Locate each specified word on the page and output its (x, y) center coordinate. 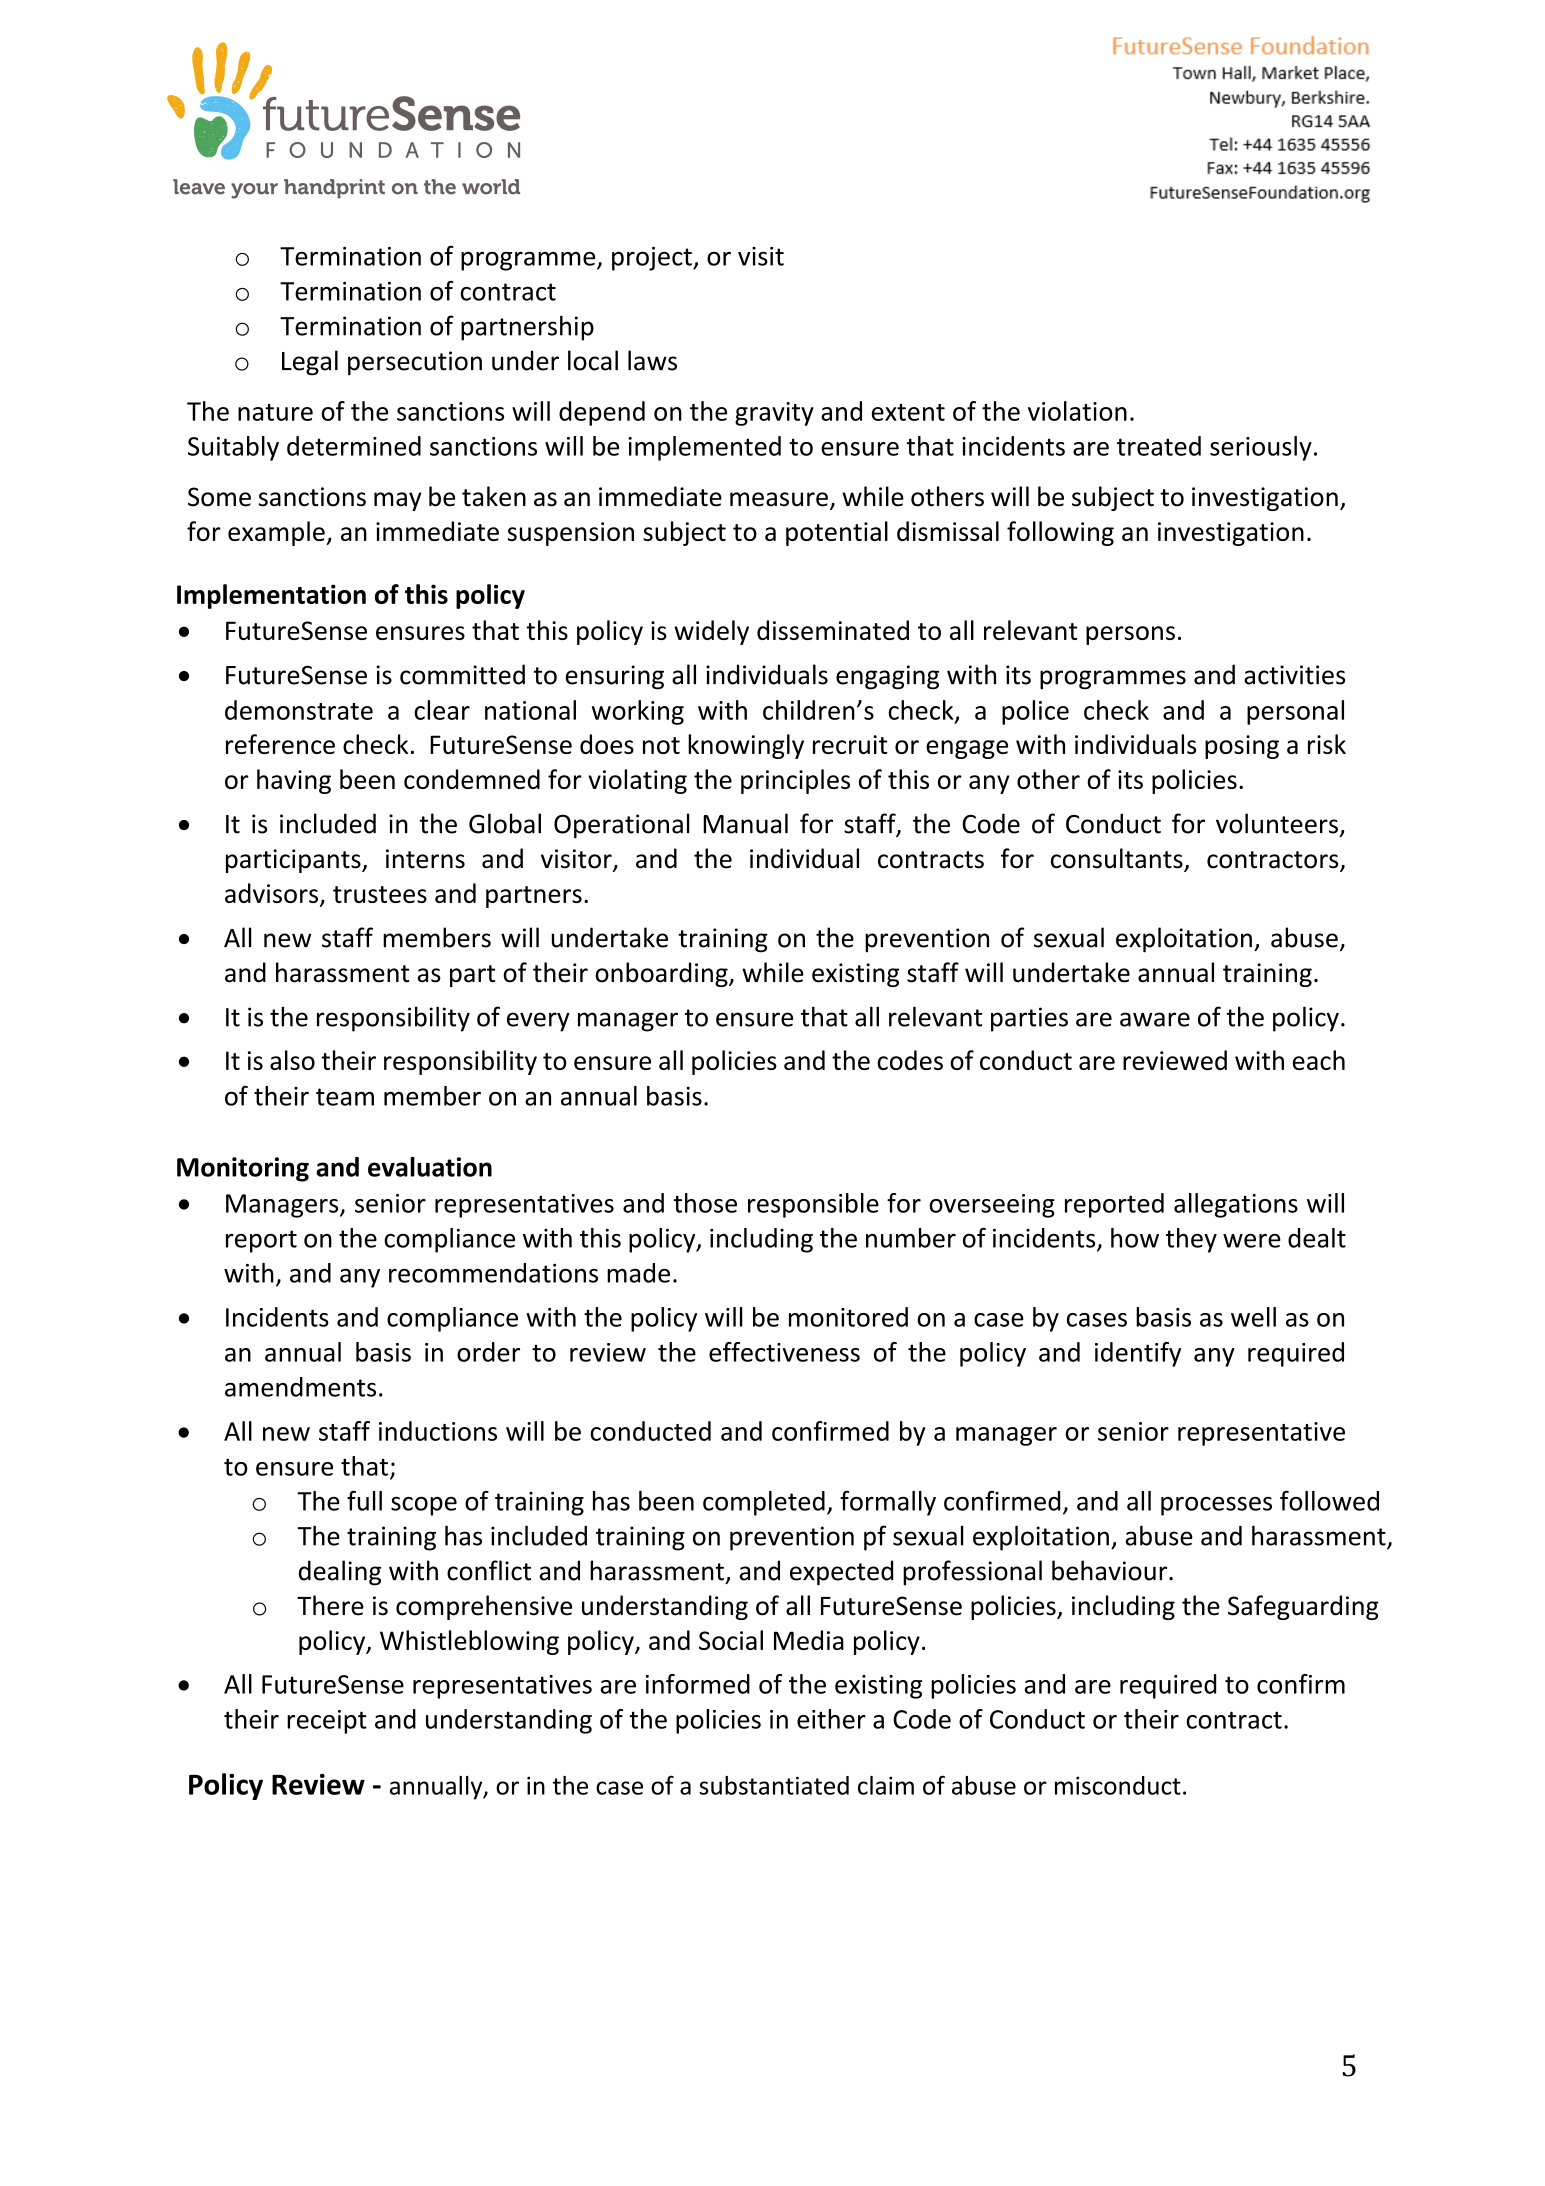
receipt (327, 1722)
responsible (813, 1205)
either (831, 1719)
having (294, 781)
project (653, 259)
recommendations (493, 1273)
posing (1242, 747)
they (1191, 1240)
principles (795, 781)
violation (1077, 411)
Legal (310, 363)
